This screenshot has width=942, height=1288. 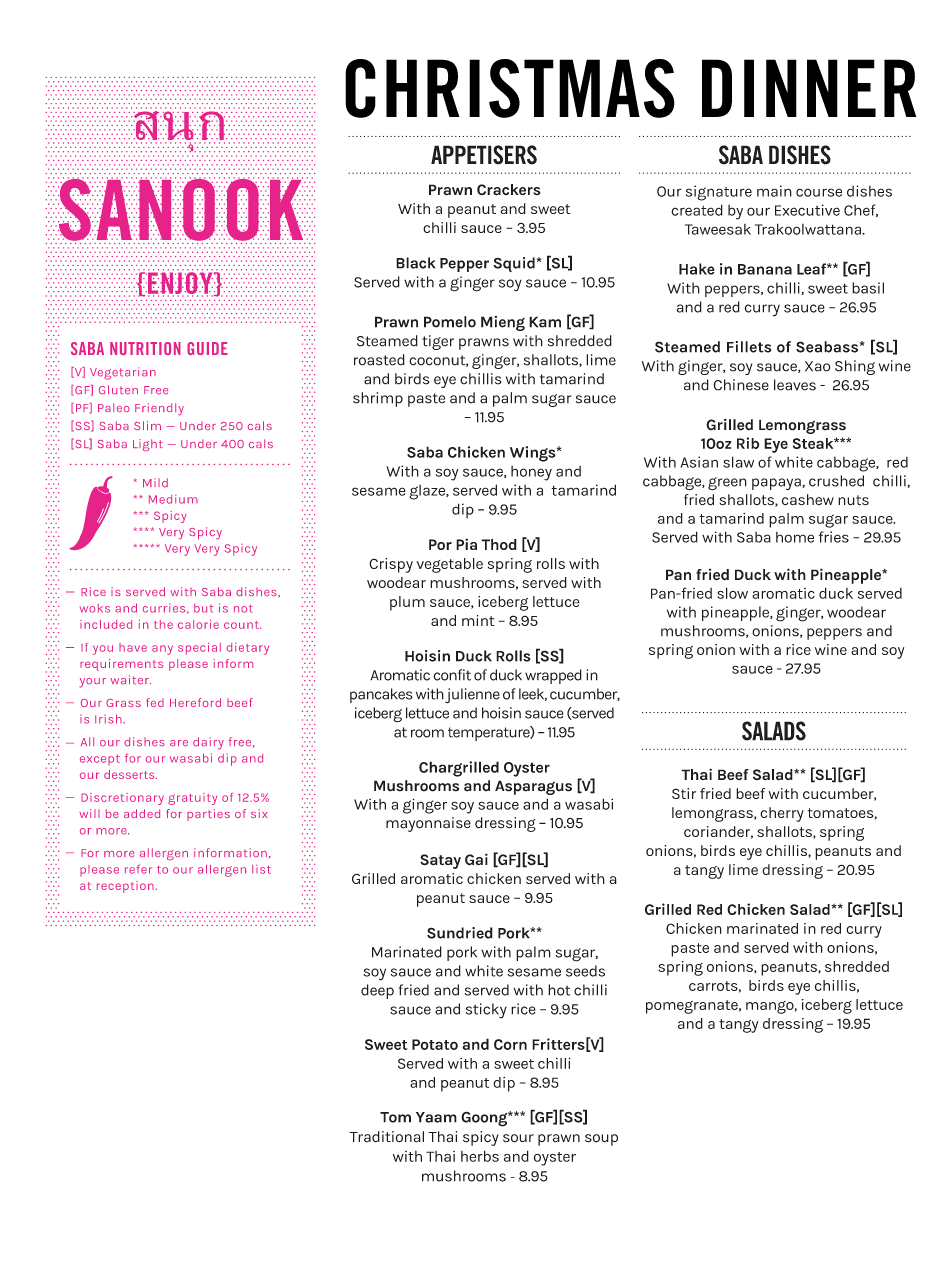 What do you see at coordinates (198, 624) in the screenshot?
I see `calorie` at bounding box center [198, 624].
